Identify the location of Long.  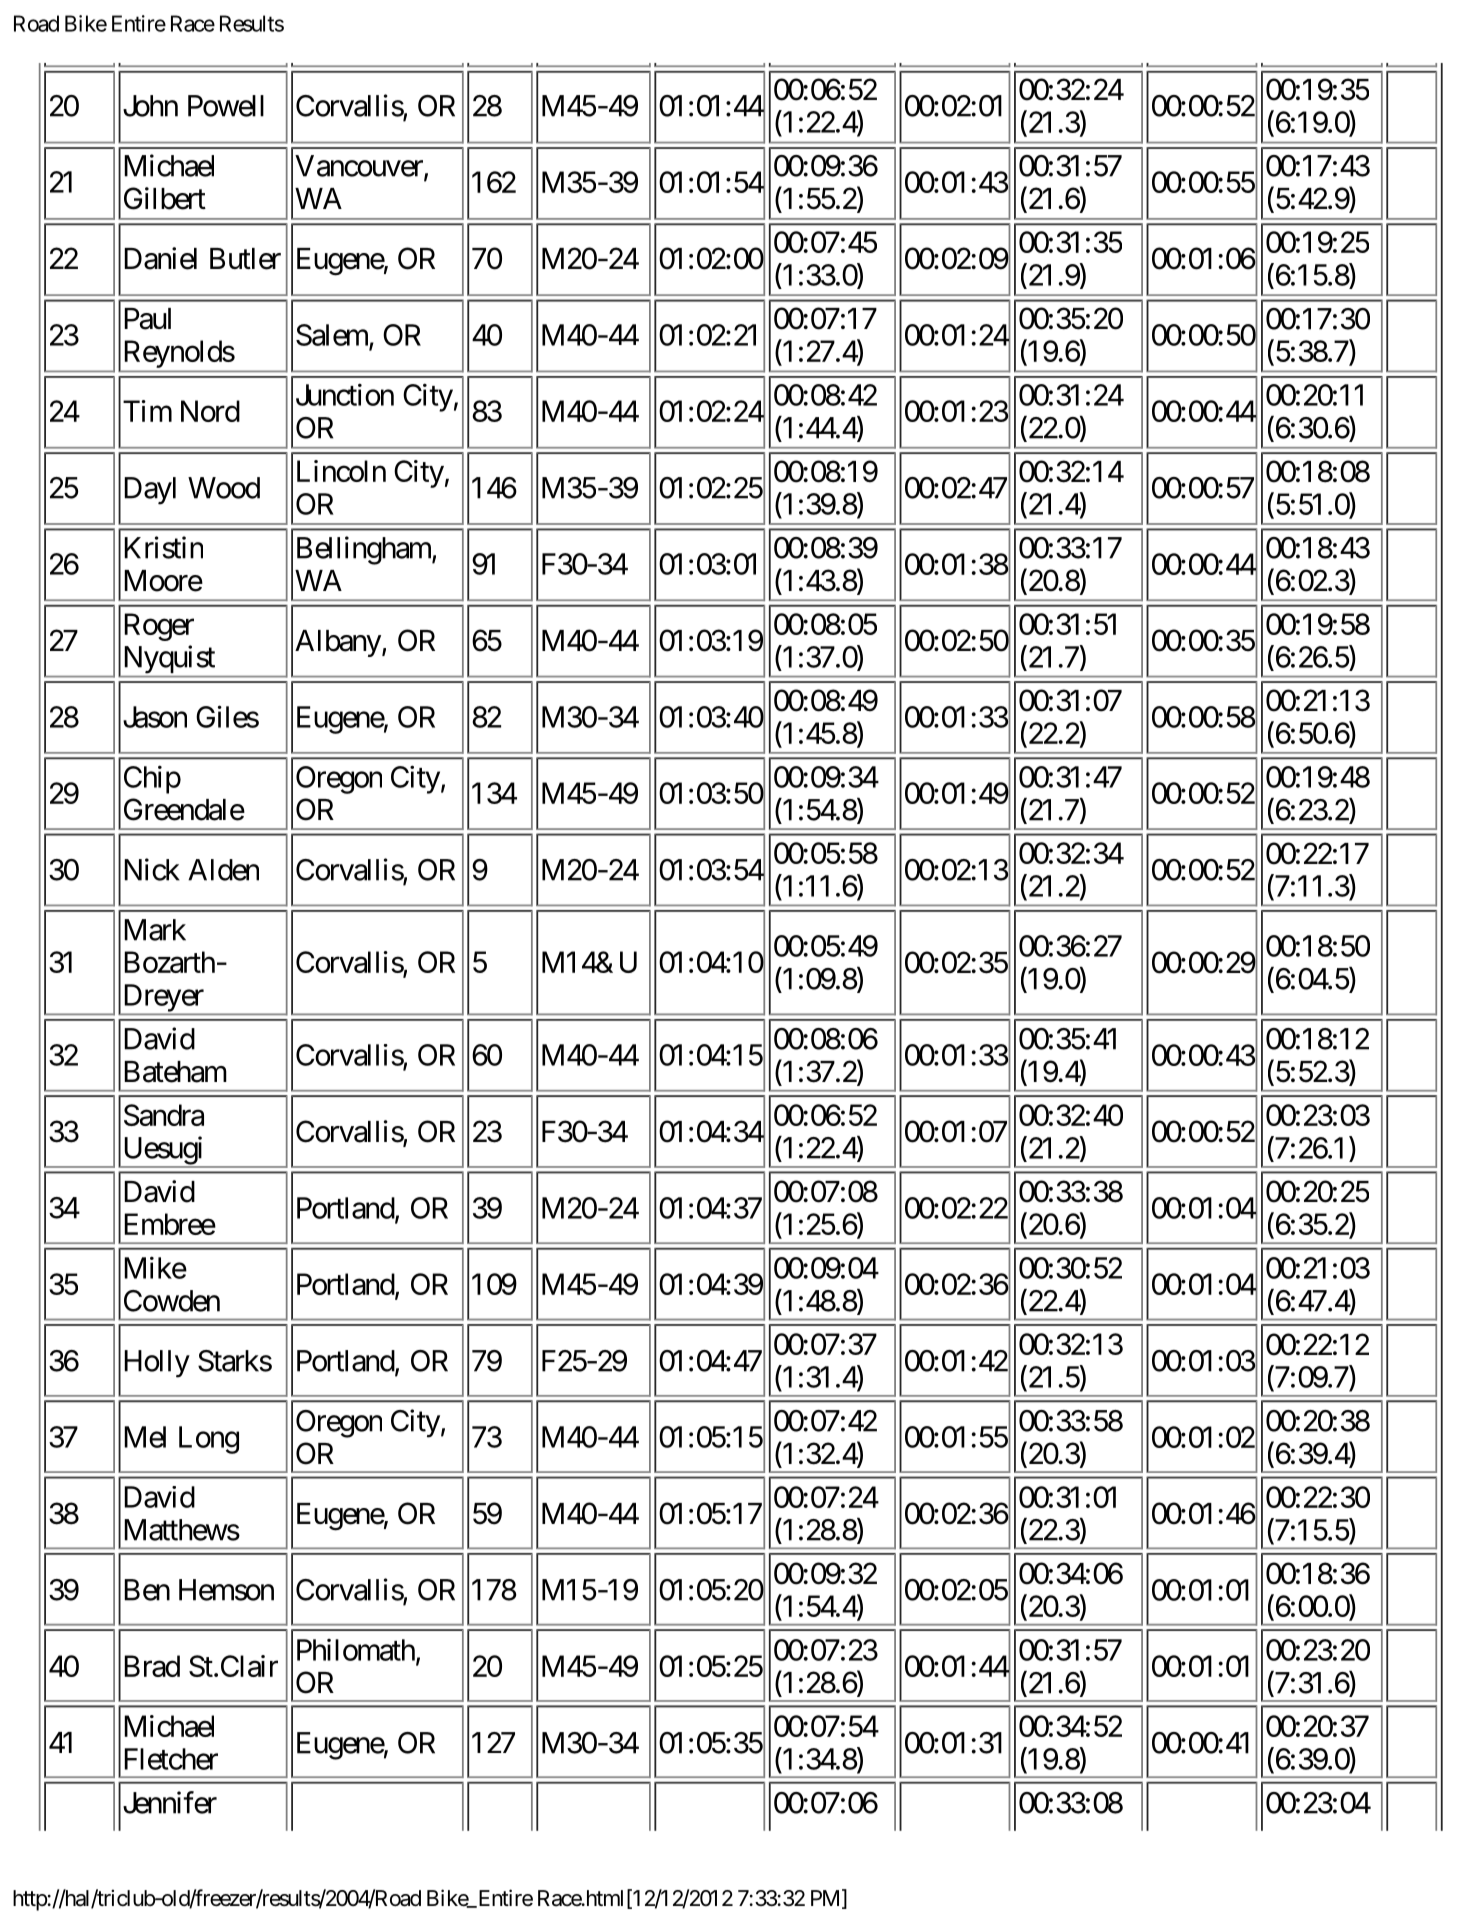
(209, 1440).
